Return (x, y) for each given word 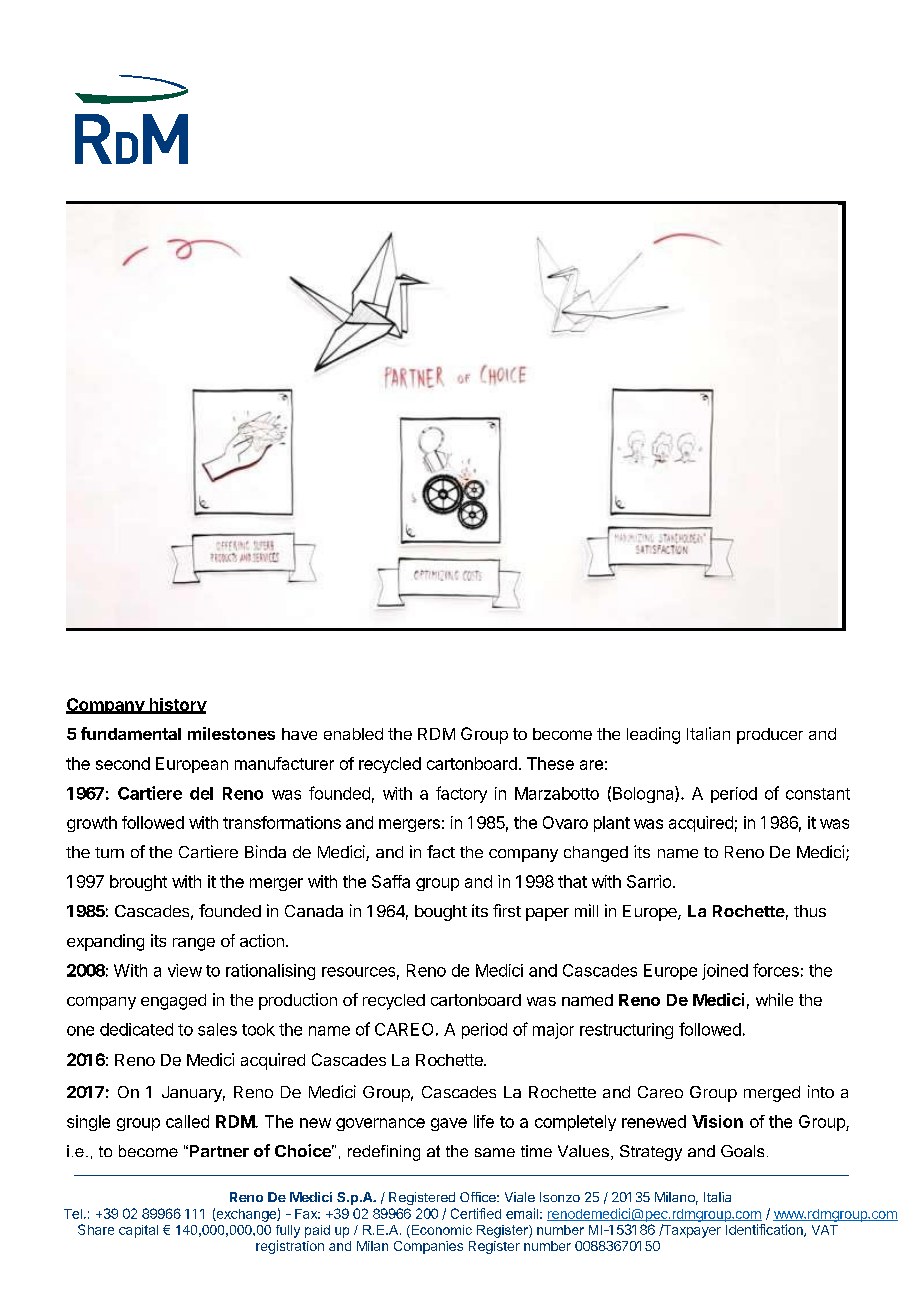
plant (612, 824)
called (187, 1121)
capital (138, 1231)
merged (772, 1094)
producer (770, 736)
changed (596, 854)
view (185, 970)
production (298, 1001)
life (484, 1121)
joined (725, 972)
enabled (353, 734)
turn (109, 852)
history (177, 706)
